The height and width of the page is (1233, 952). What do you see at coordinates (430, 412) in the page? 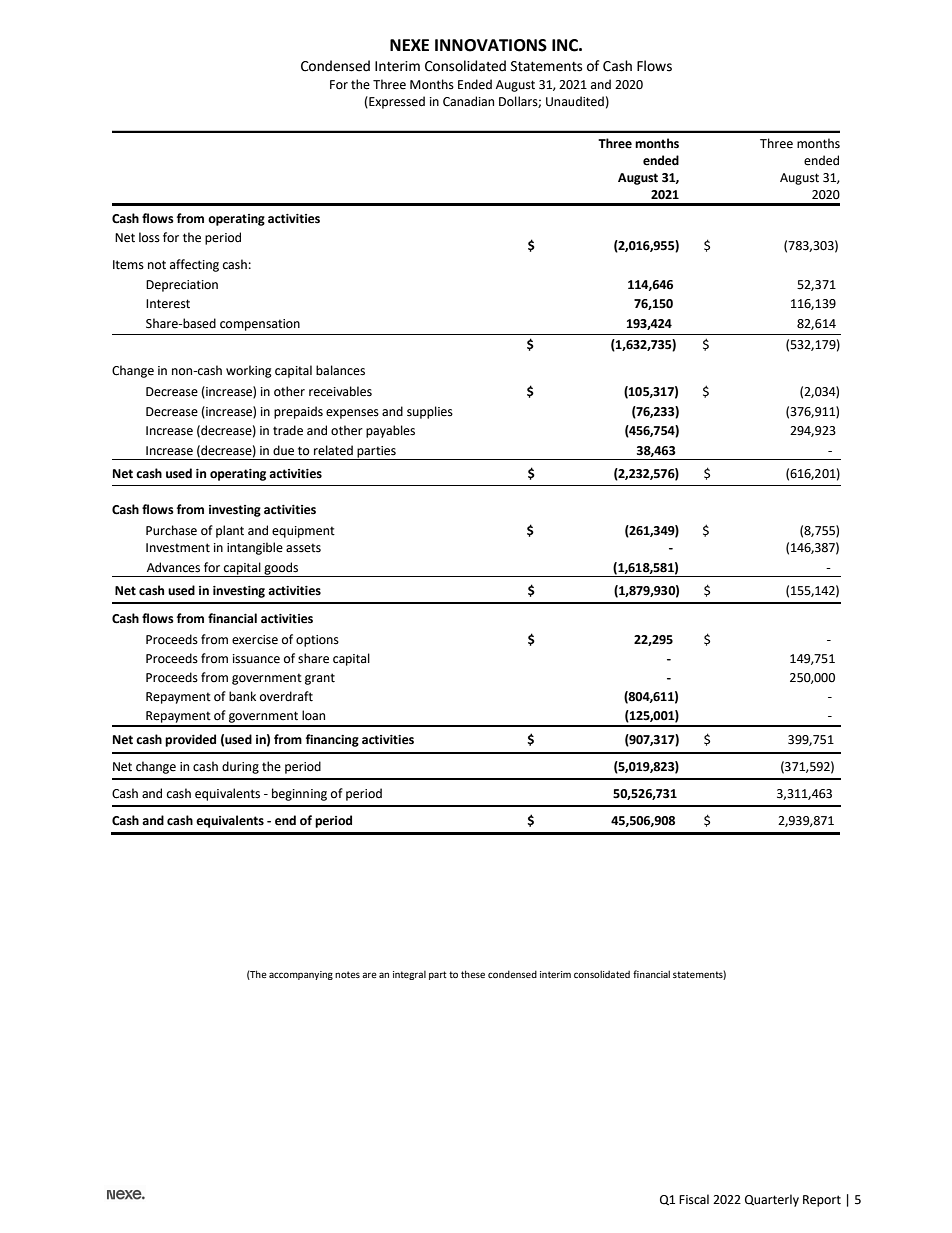
I see `supplies` at bounding box center [430, 412].
